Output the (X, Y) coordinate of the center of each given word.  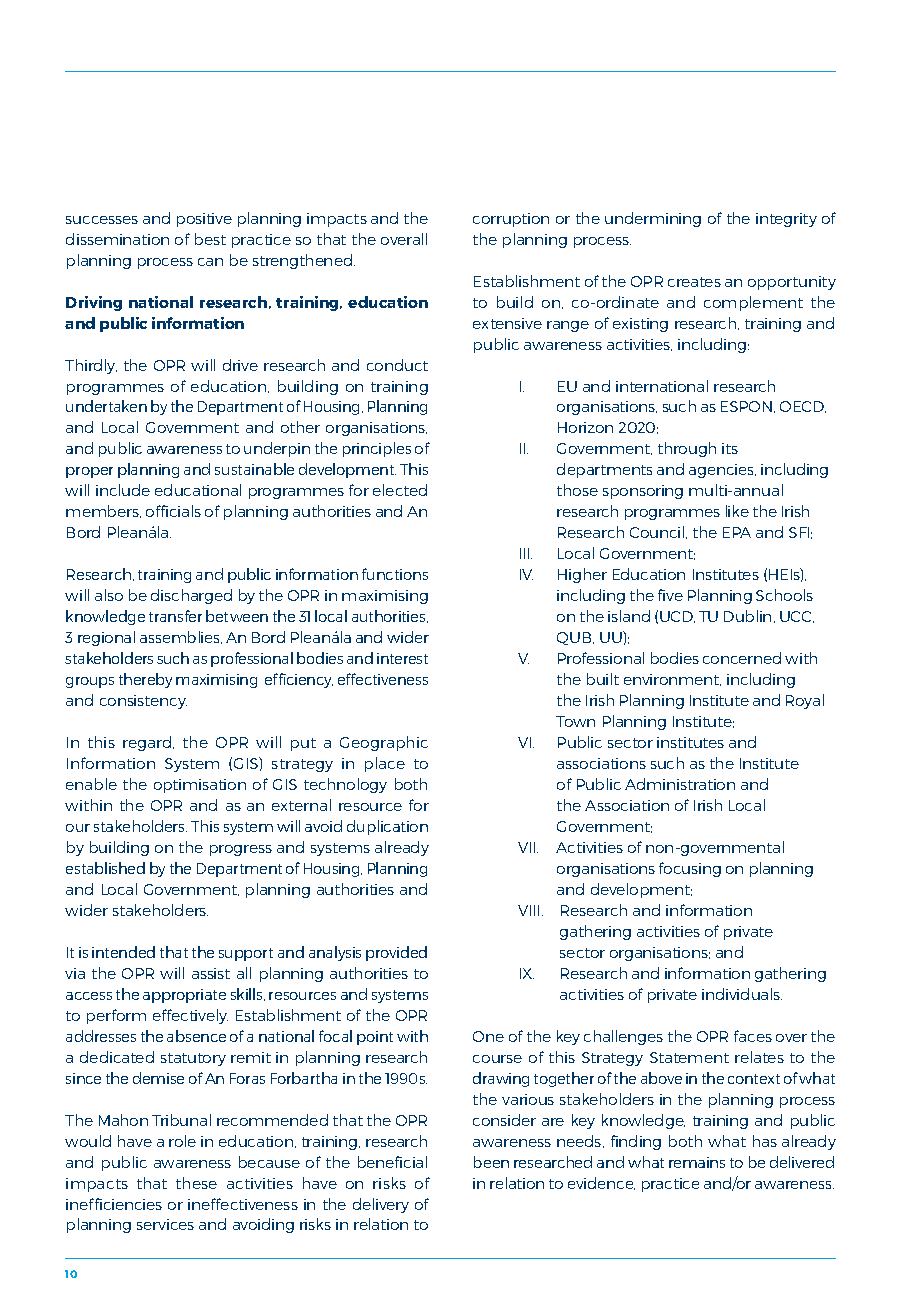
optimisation (200, 786)
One (488, 1036)
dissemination (117, 239)
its (730, 448)
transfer (175, 616)
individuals (742, 994)
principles (377, 449)
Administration (680, 784)
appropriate (184, 996)
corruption (511, 220)
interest (402, 658)
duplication (387, 827)
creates (694, 282)
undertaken (106, 406)
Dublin (747, 616)
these (196, 1183)
